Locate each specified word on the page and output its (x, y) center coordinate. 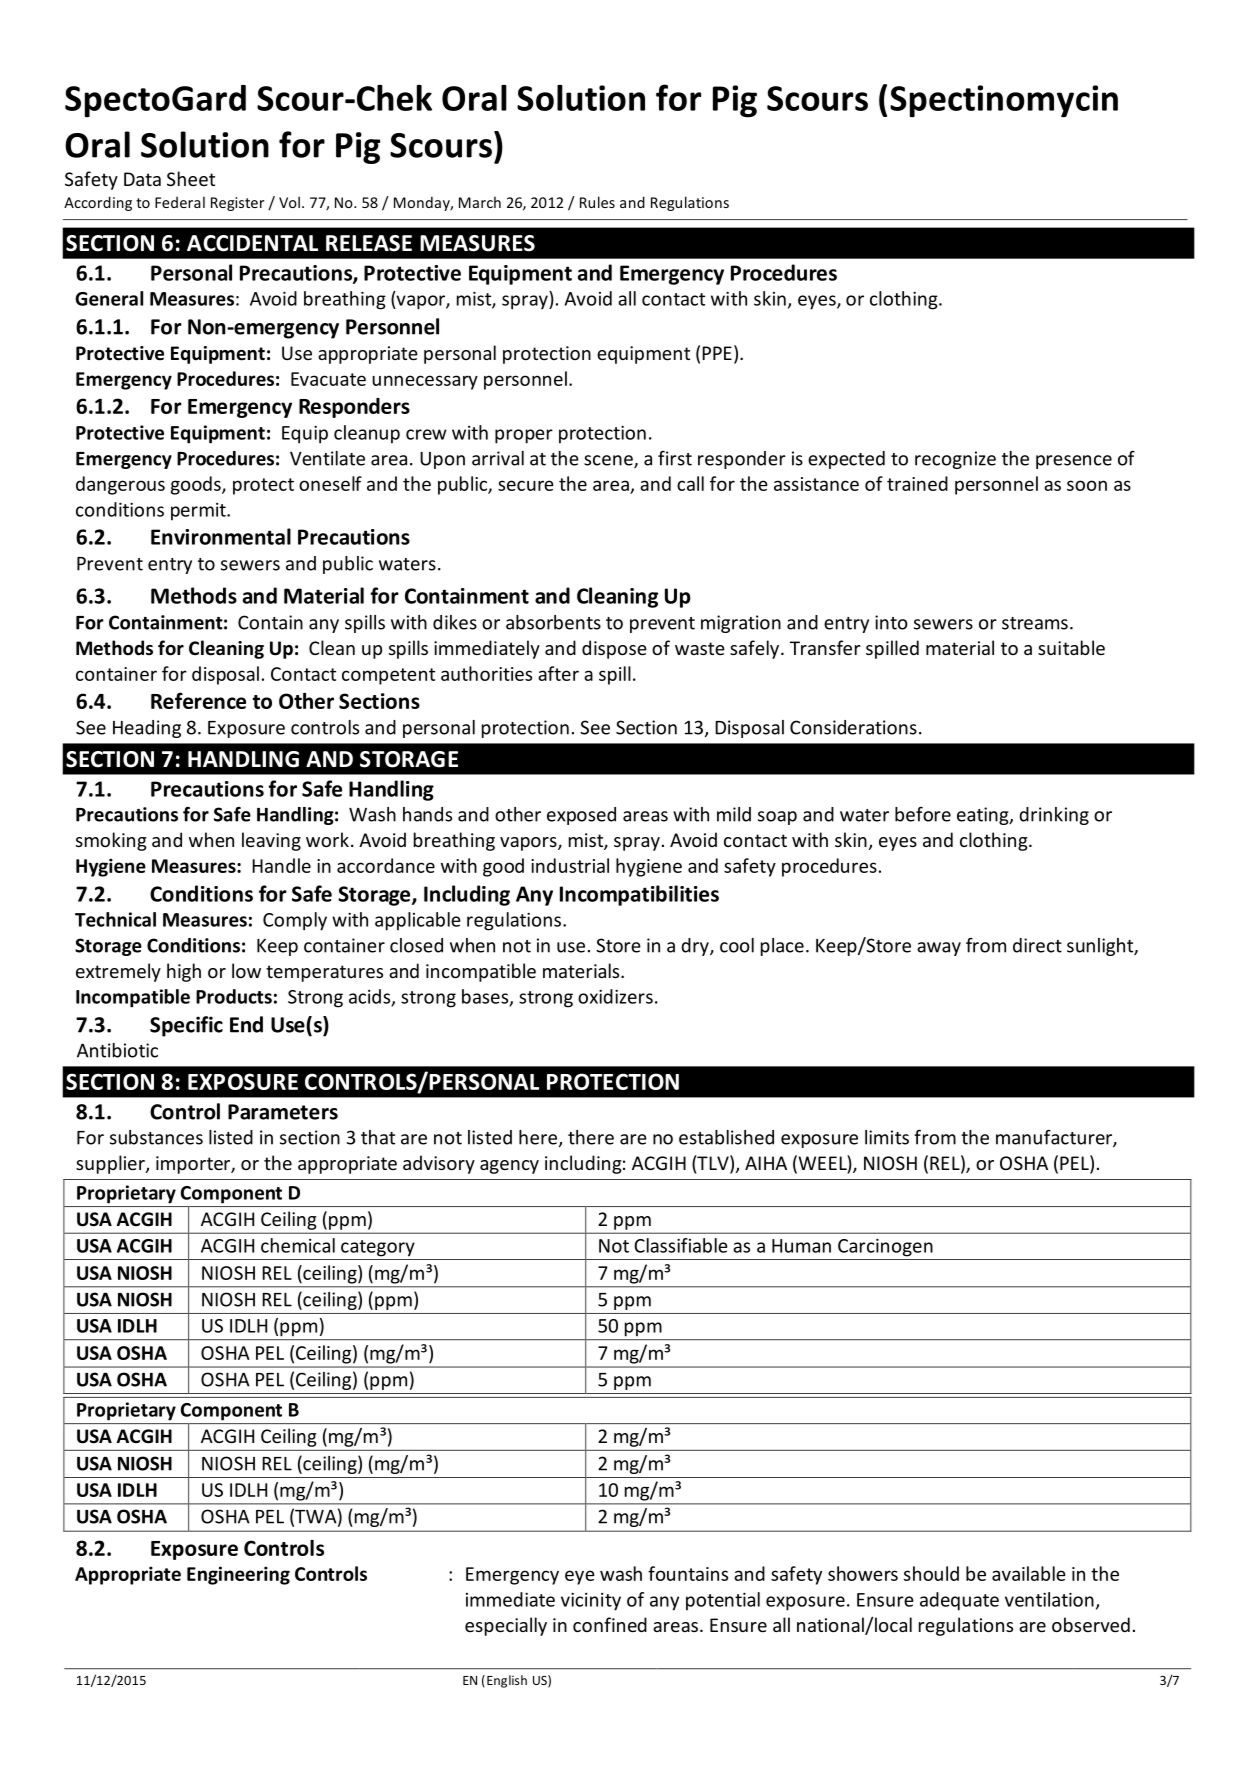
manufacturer (1055, 1138)
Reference (198, 700)
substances (156, 1137)
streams (1035, 623)
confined (610, 1624)
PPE (717, 353)
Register (237, 204)
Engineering (238, 1575)
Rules (597, 202)
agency (509, 1167)
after (558, 673)
